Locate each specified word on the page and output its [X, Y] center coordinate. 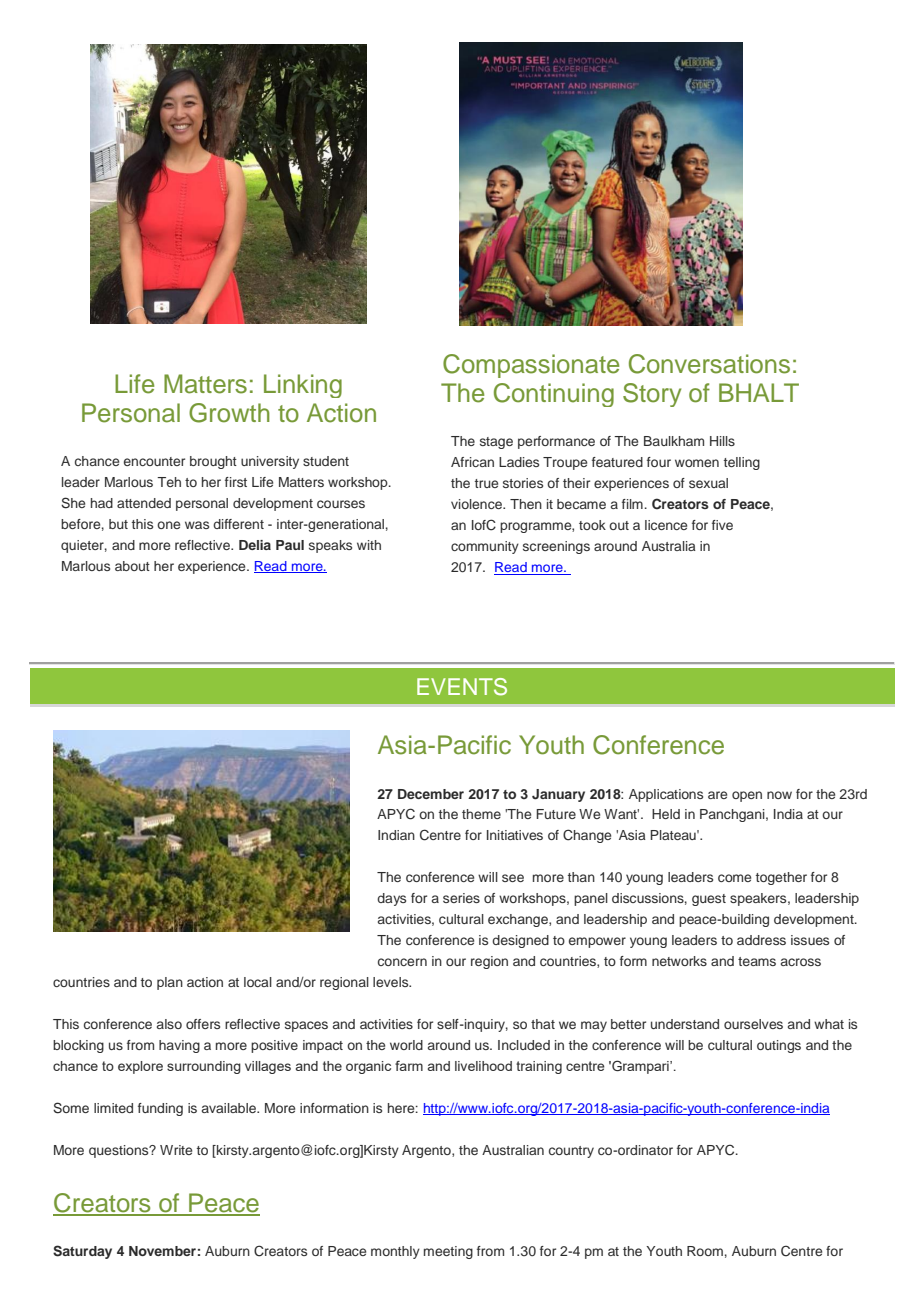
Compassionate [531, 366]
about [132, 566]
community [485, 547]
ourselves [753, 1024]
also [169, 1024]
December [431, 794]
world [406, 1045]
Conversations [709, 364]
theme [481, 814]
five [722, 525]
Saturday [82, 1252]
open [747, 796]
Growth [229, 413]
